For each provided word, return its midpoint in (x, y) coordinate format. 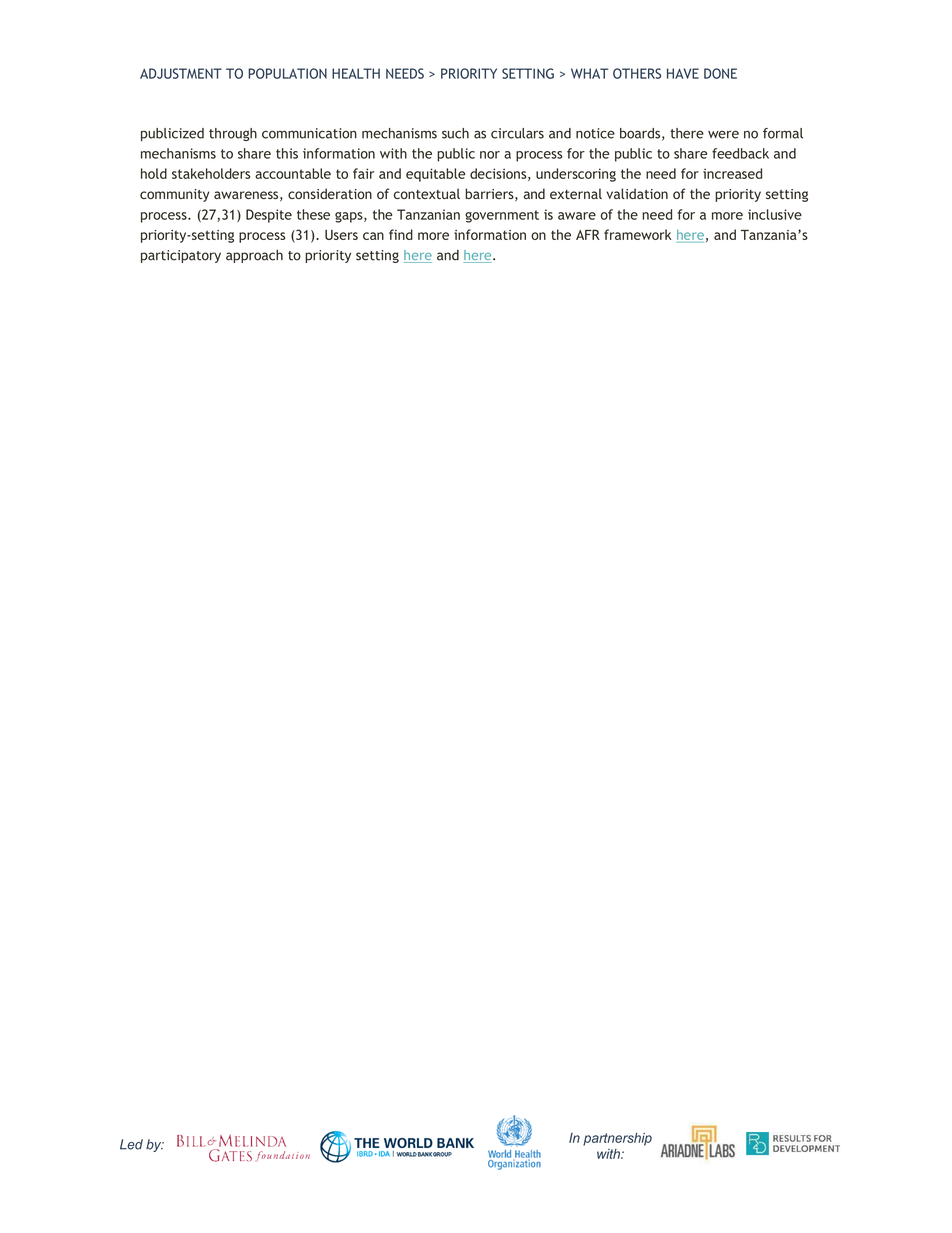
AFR (588, 234)
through (233, 134)
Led (131, 1144)
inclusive (775, 214)
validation (637, 193)
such (455, 133)
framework (638, 234)
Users (341, 235)
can (373, 236)
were (723, 134)
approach (254, 256)
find (401, 234)
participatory (181, 256)
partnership (617, 1139)
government (502, 216)
